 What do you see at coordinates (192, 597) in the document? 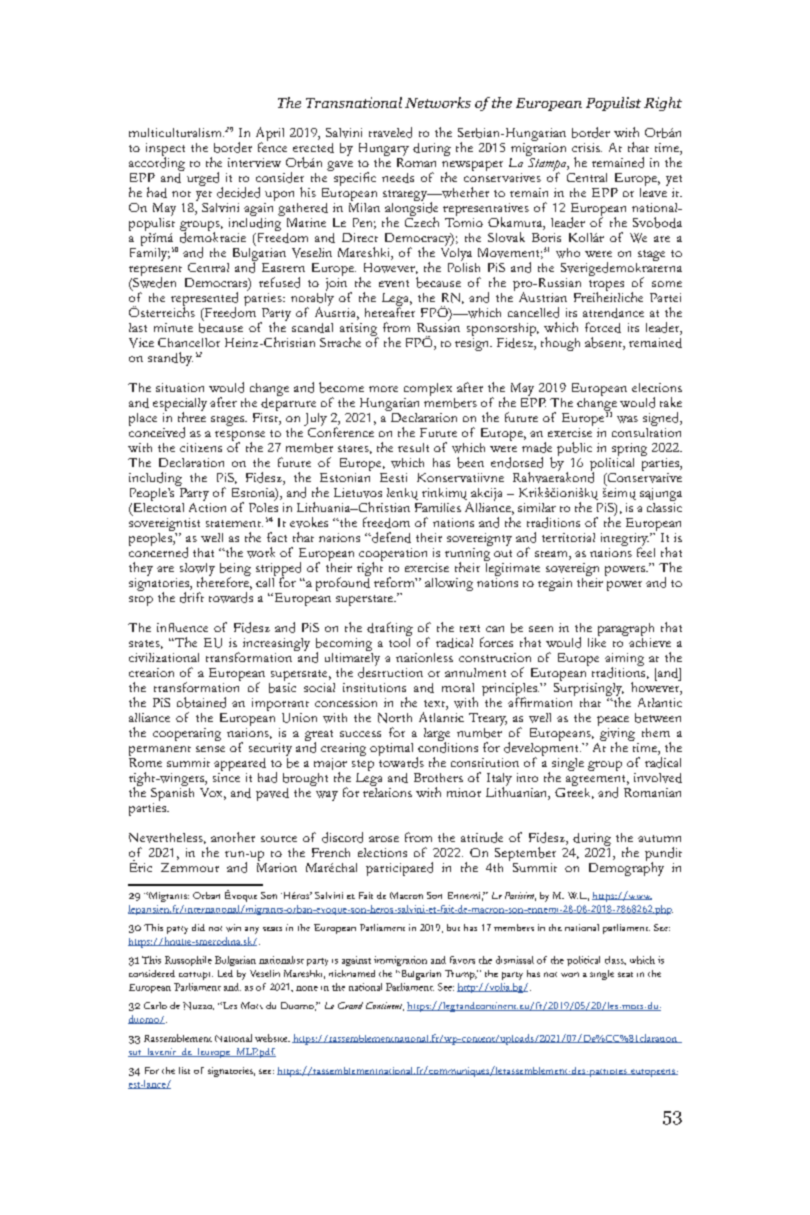
I see `drift` at bounding box center [192, 597].
